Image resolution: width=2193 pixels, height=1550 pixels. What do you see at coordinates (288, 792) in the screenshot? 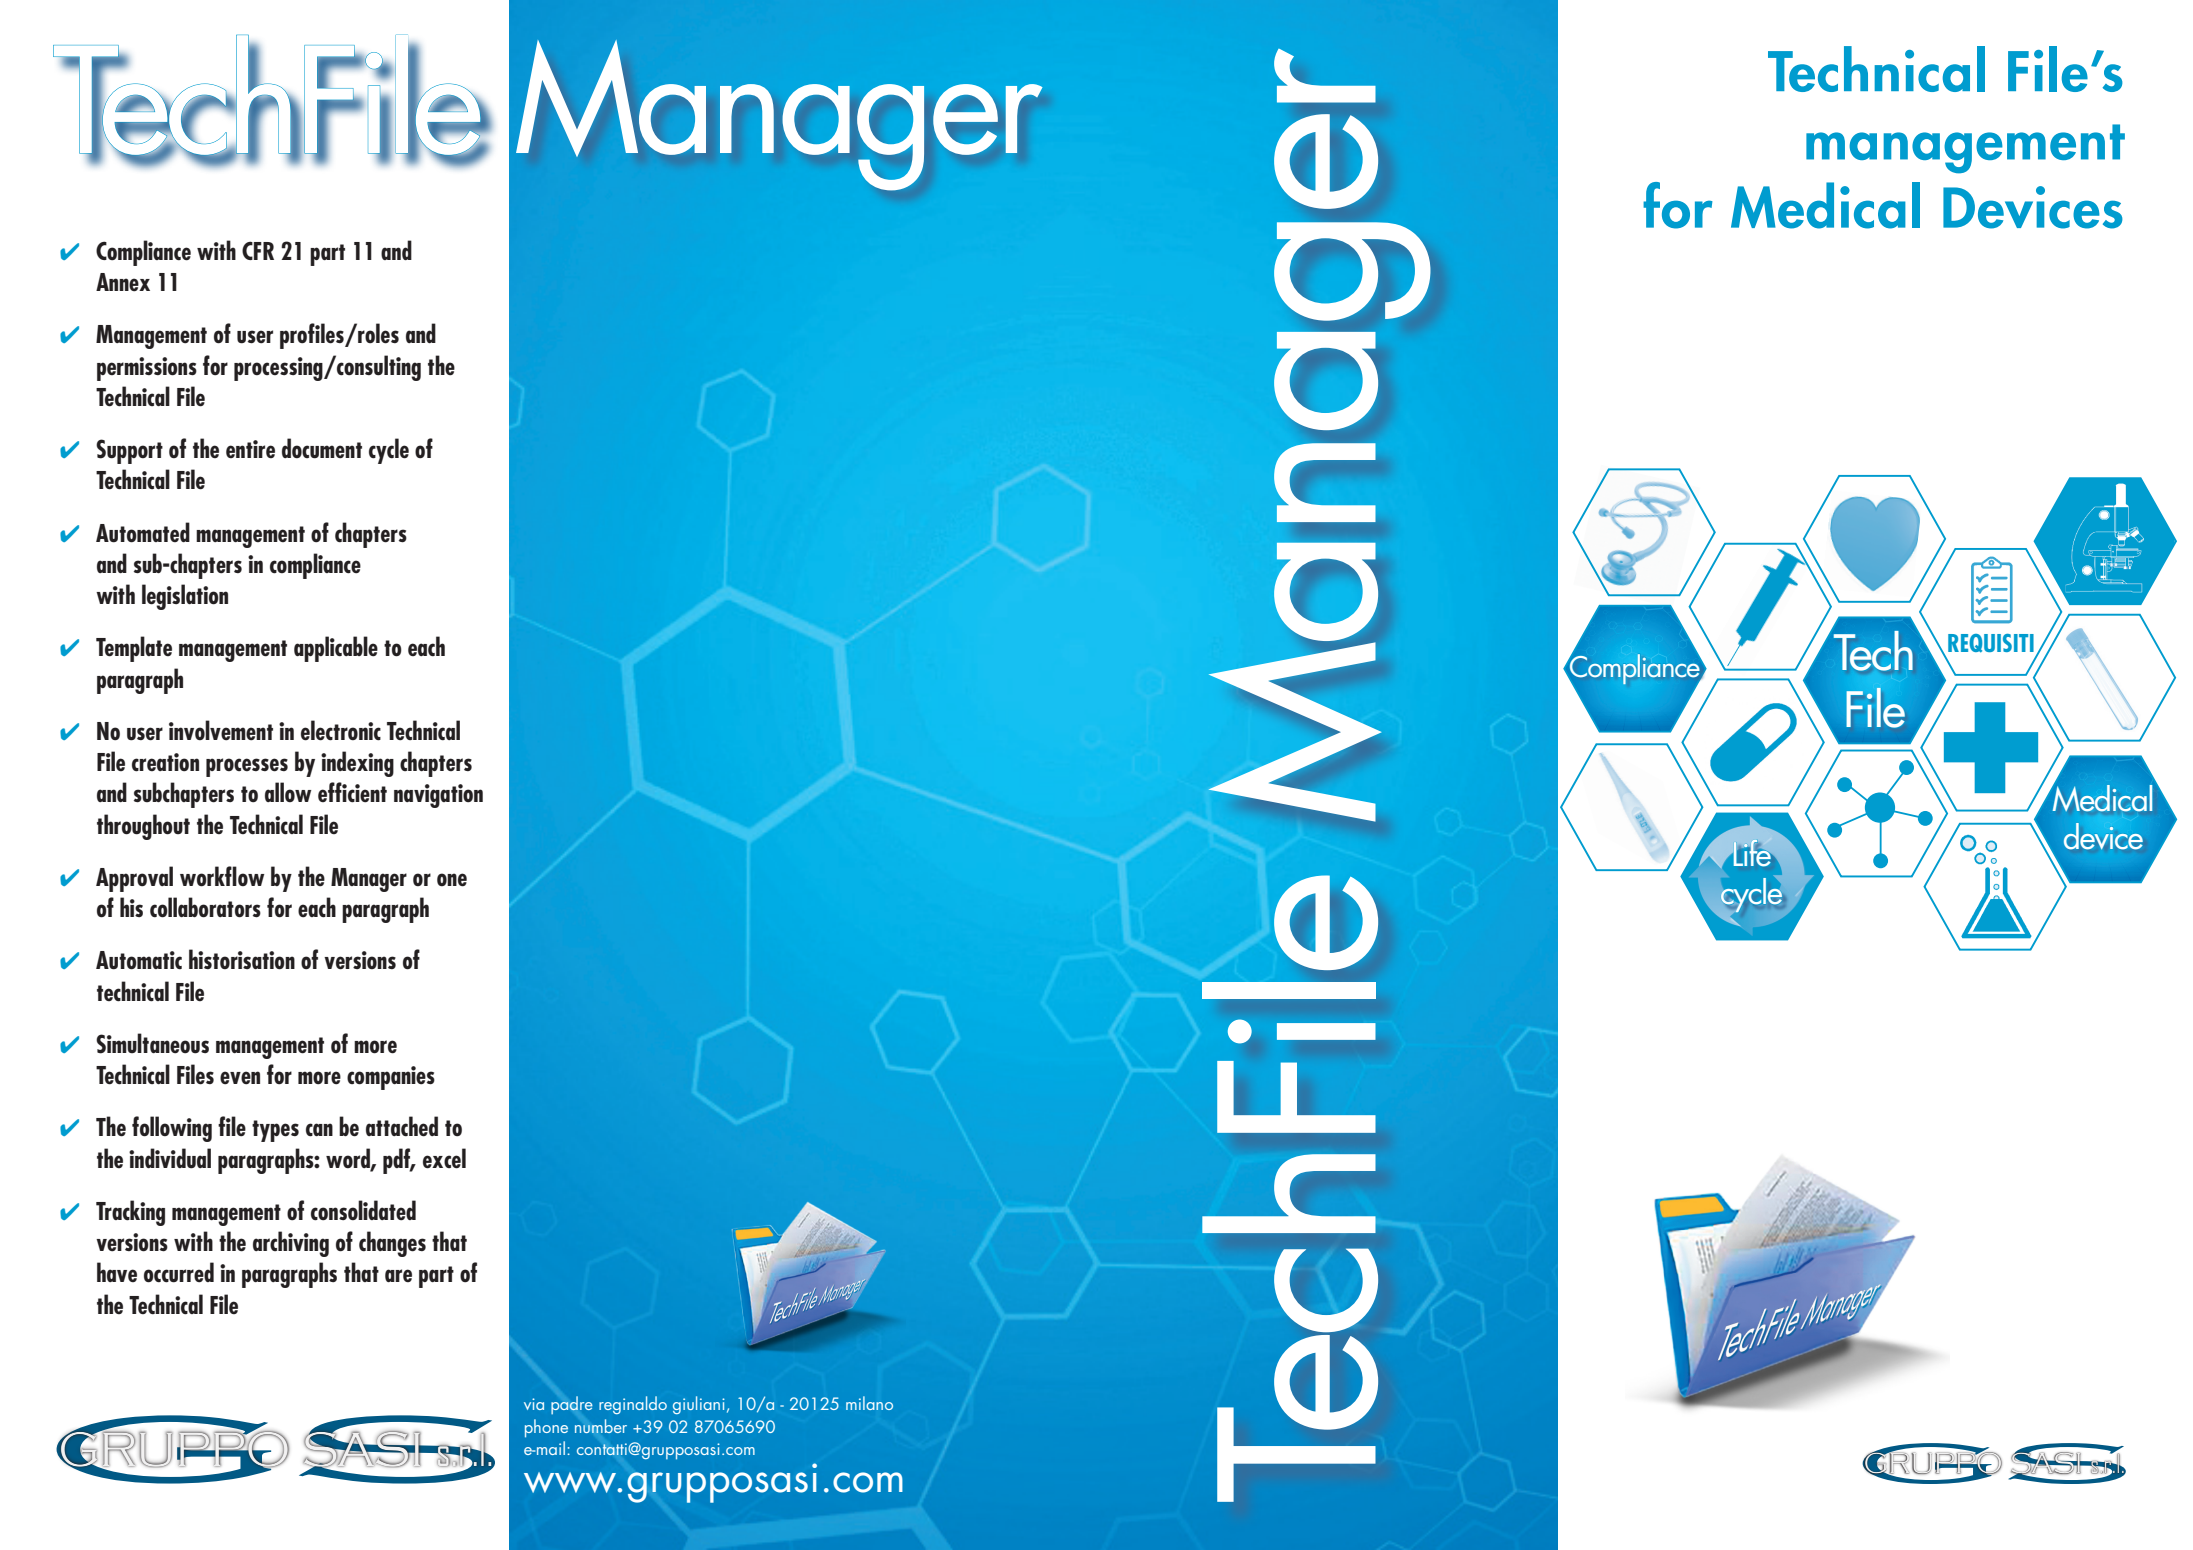
I see `allow` at bounding box center [288, 792].
